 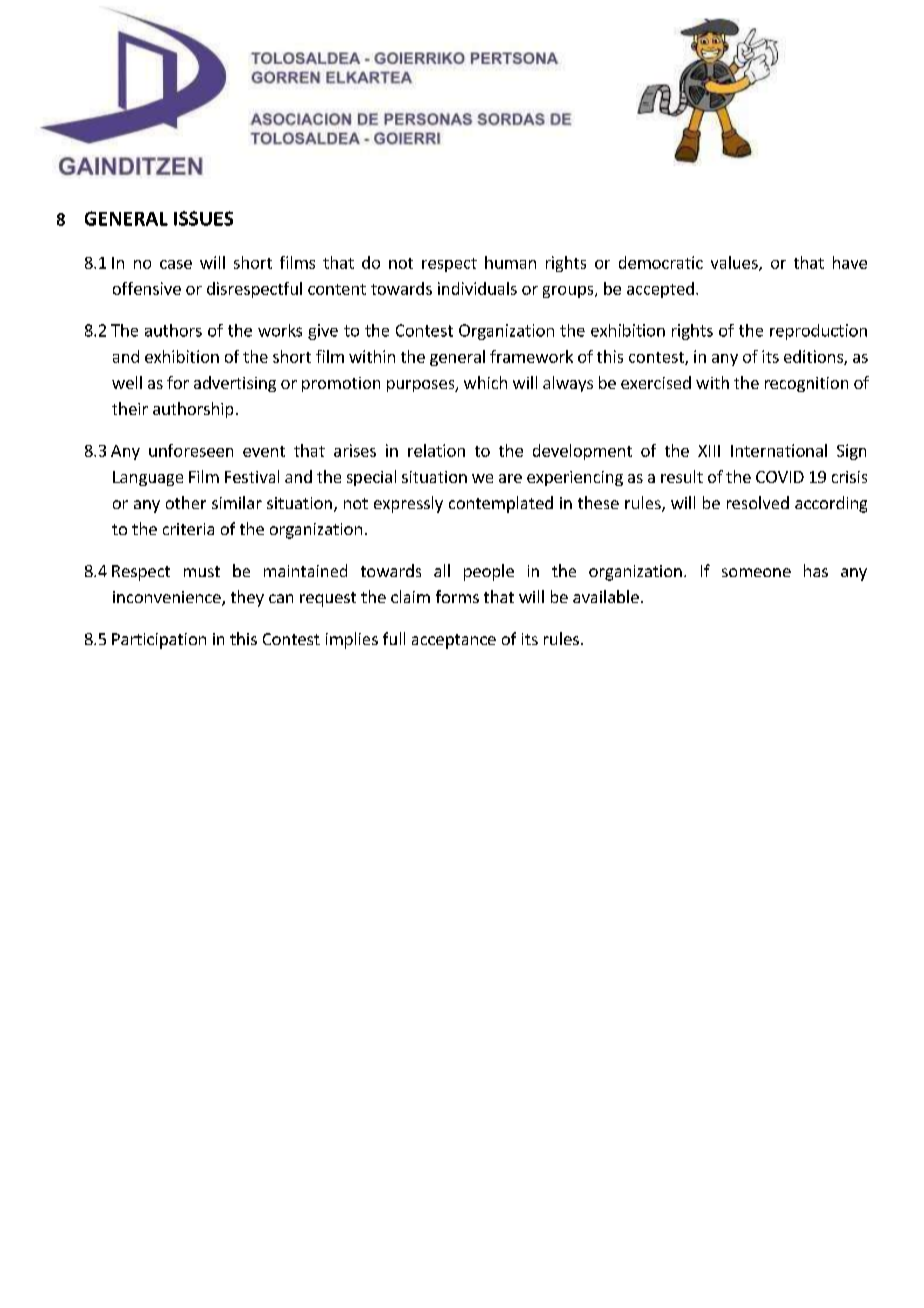 I want to click on human, so click(x=510, y=262).
